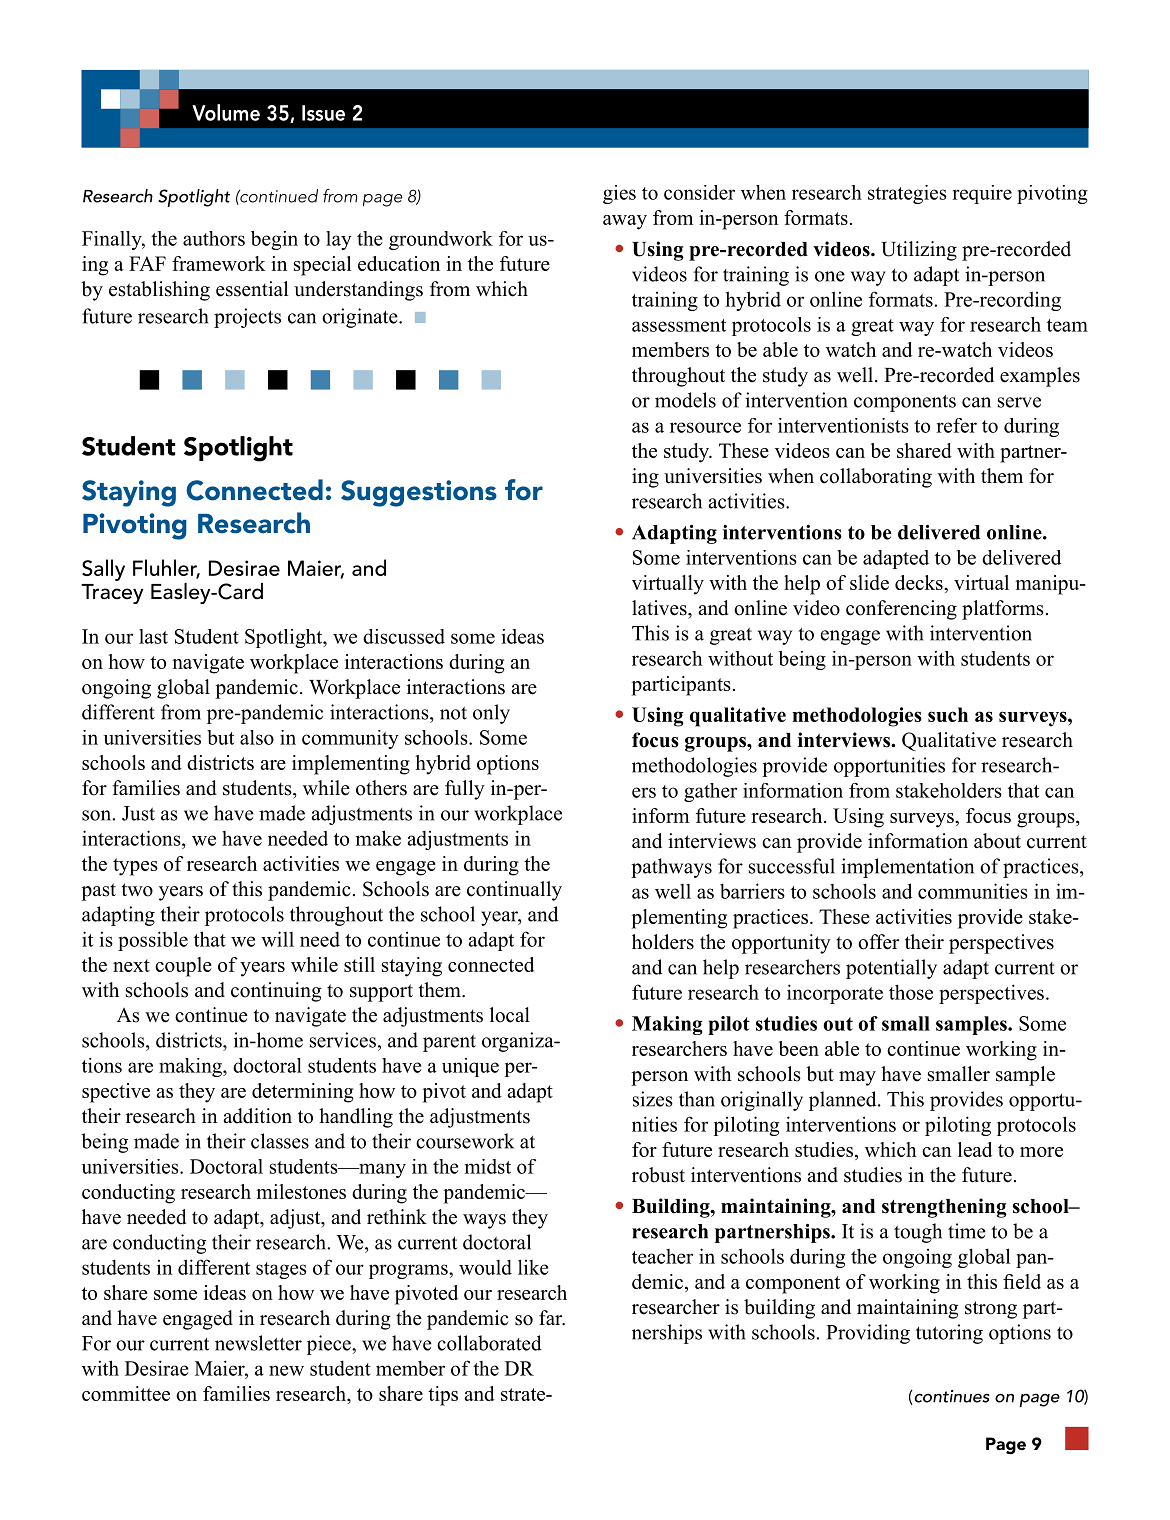 Image resolution: width=1170 pixels, height=1520 pixels. I want to click on only, so click(491, 714).
